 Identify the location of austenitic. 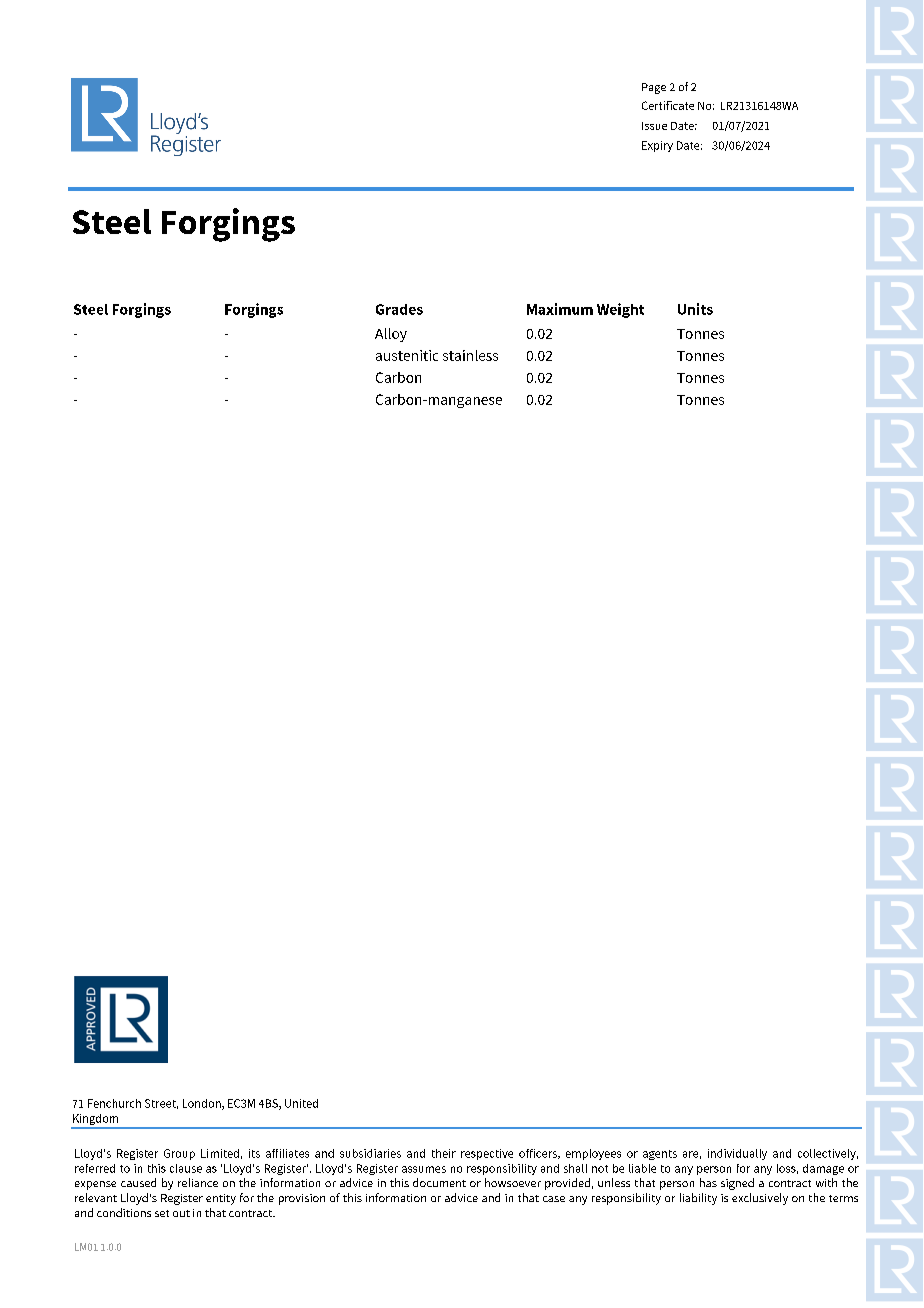
(407, 355).
